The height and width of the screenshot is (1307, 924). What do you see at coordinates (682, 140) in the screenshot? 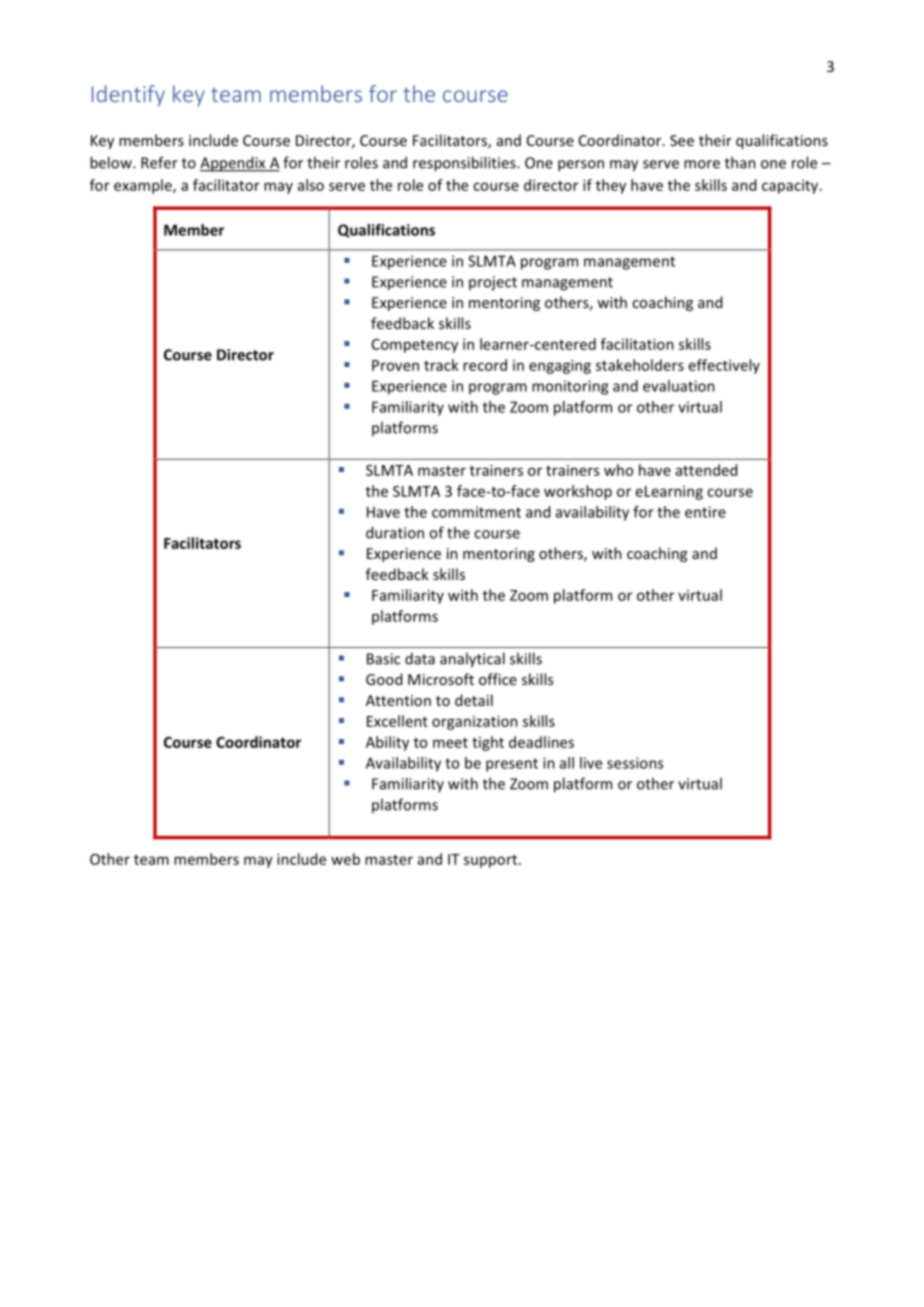
I see `See` at bounding box center [682, 140].
